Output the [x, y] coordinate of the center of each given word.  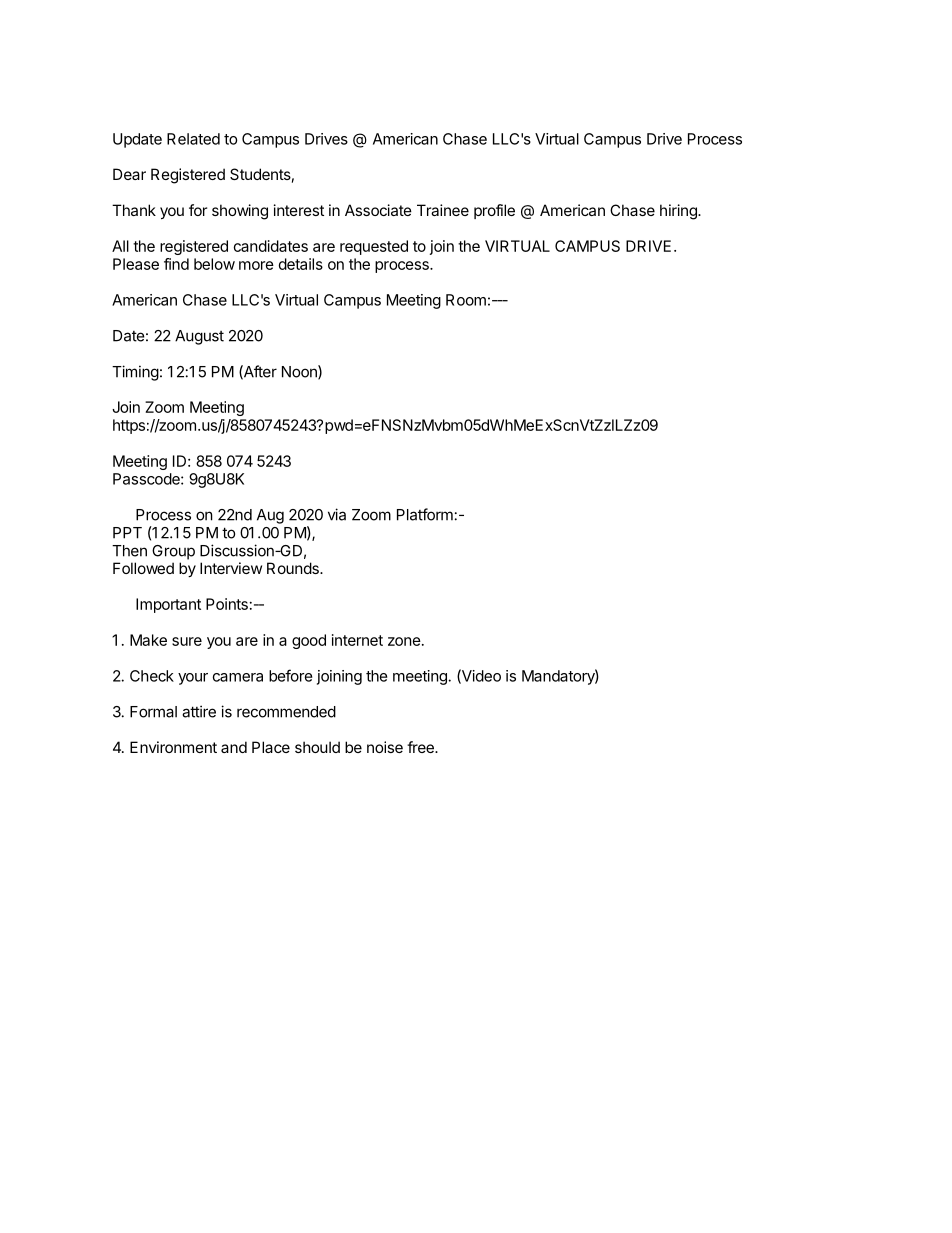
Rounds [294, 568]
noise [385, 747]
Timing [135, 373]
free [421, 747]
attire [199, 711]
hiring [679, 212]
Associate [378, 210]
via [337, 514]
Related [193, 139]
